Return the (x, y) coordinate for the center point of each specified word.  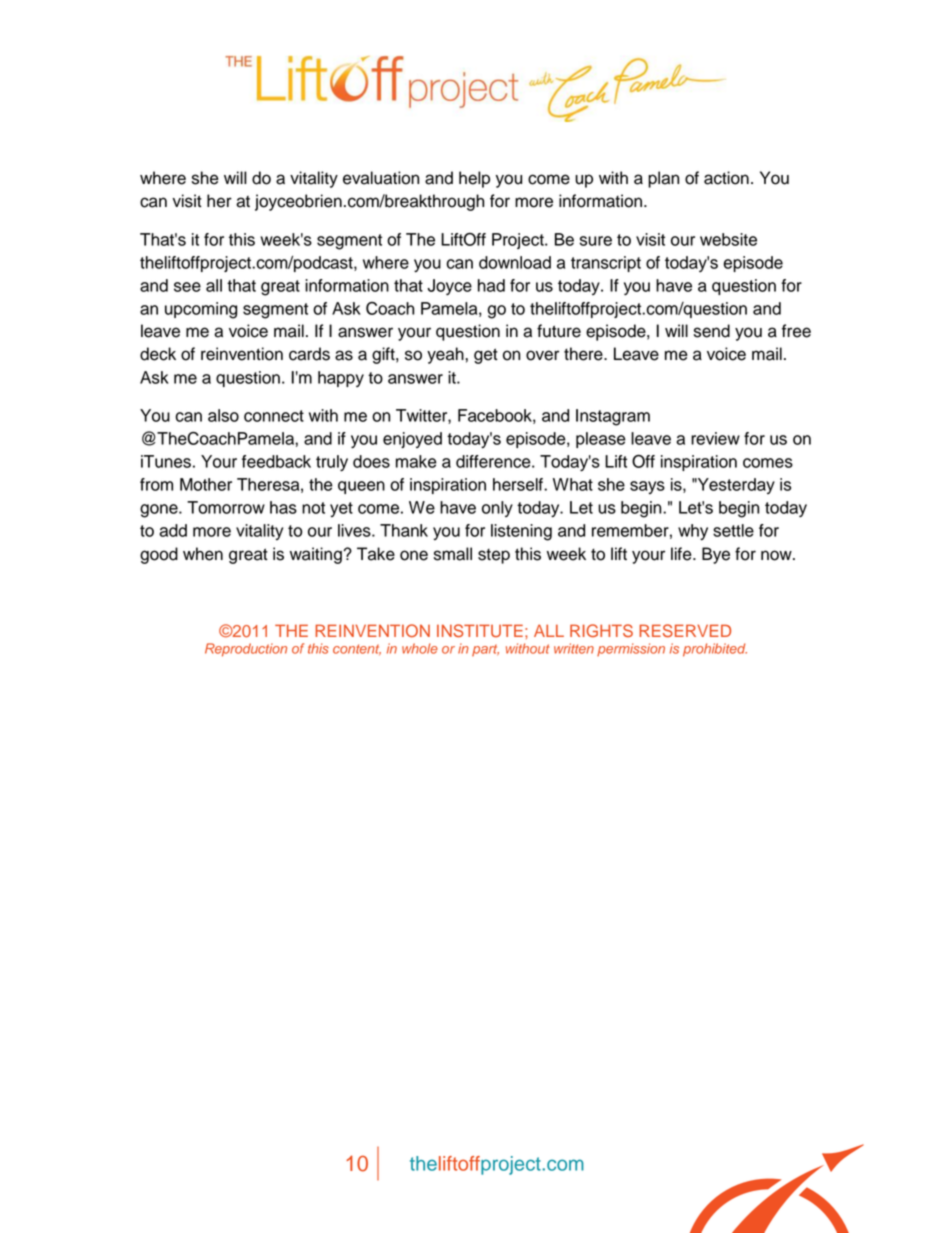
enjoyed (412, 440)
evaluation (381, 178)
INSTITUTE (480, 631)
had (491, 285)
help (474, 179)
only (497, 509)
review (715, 438)
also (223, 415)
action (726, 178)
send (712, 331)
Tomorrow (226, 507)
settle (733, 530)
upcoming (201, 310)
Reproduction (246, 650)
